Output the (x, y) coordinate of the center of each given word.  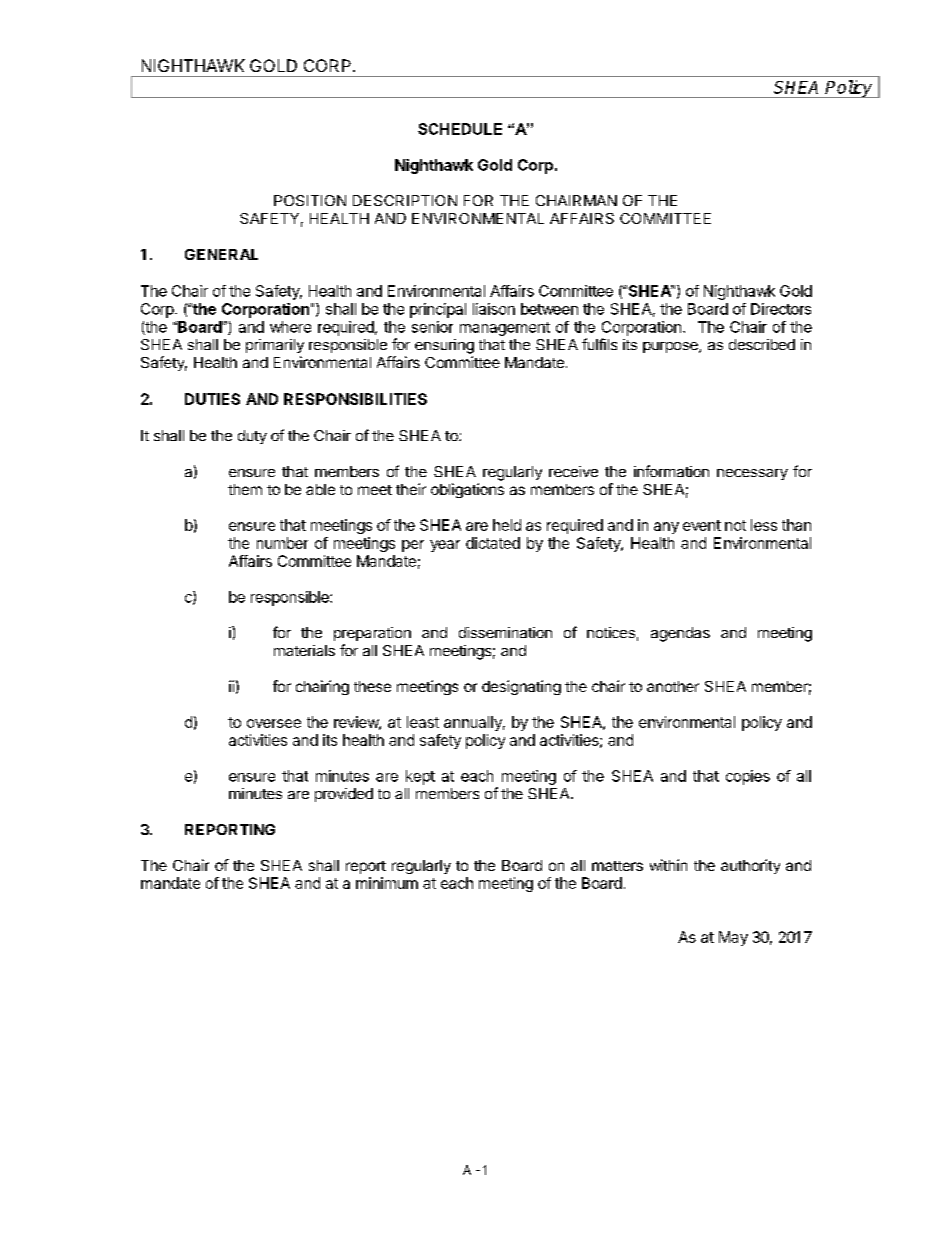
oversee (274, 723)
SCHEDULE (460, 129)
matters (617, 866)
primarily (275, 346)
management (505, 329)
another (673, 686)
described (762, 344)
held (507, 525)
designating (521, 687)
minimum (387, 883)
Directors (781, 309)
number (282, 543)
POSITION (310, 200)
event (702, 525)
